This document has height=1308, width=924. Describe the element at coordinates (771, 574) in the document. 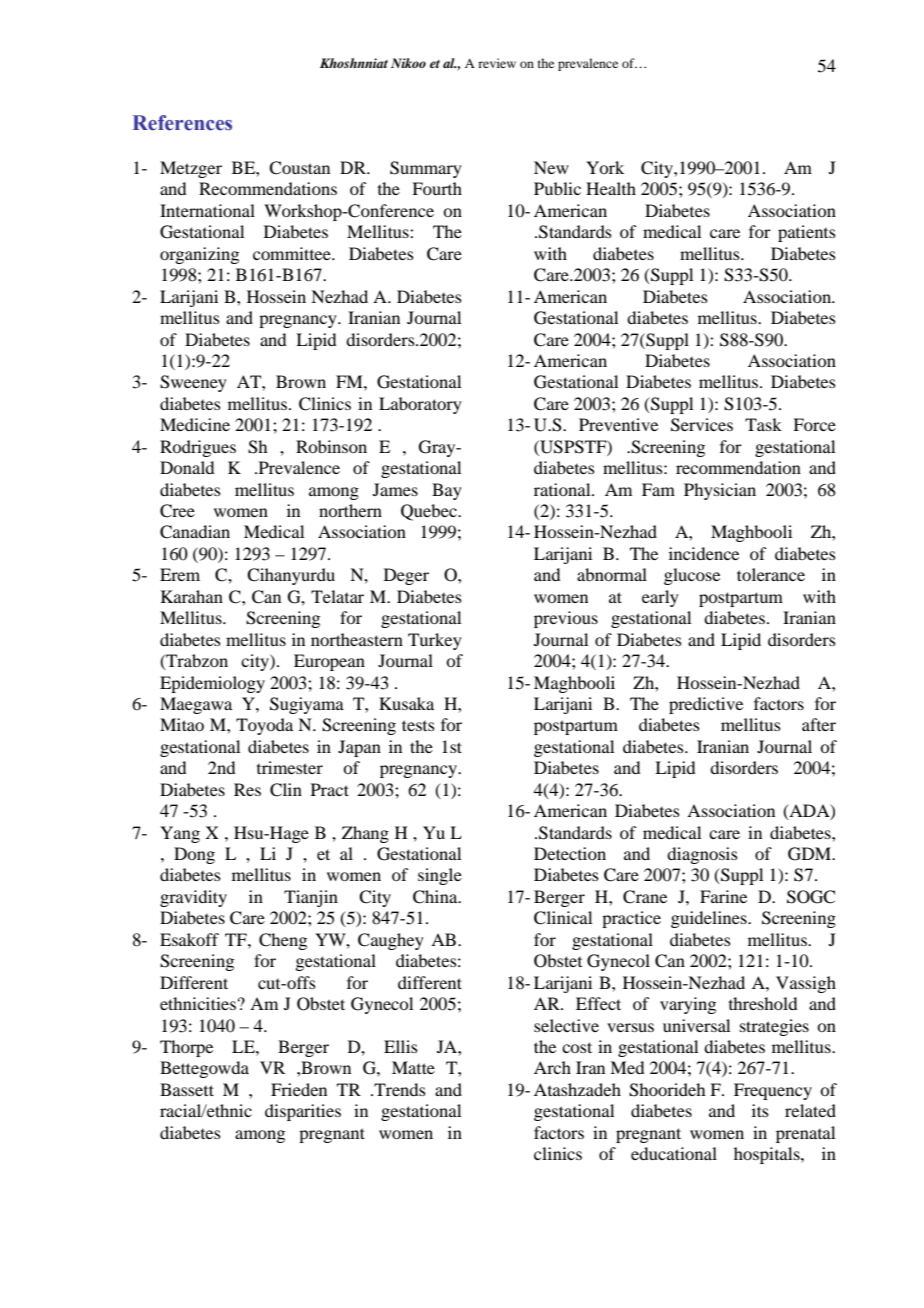

I see `tolerance` at that location.
